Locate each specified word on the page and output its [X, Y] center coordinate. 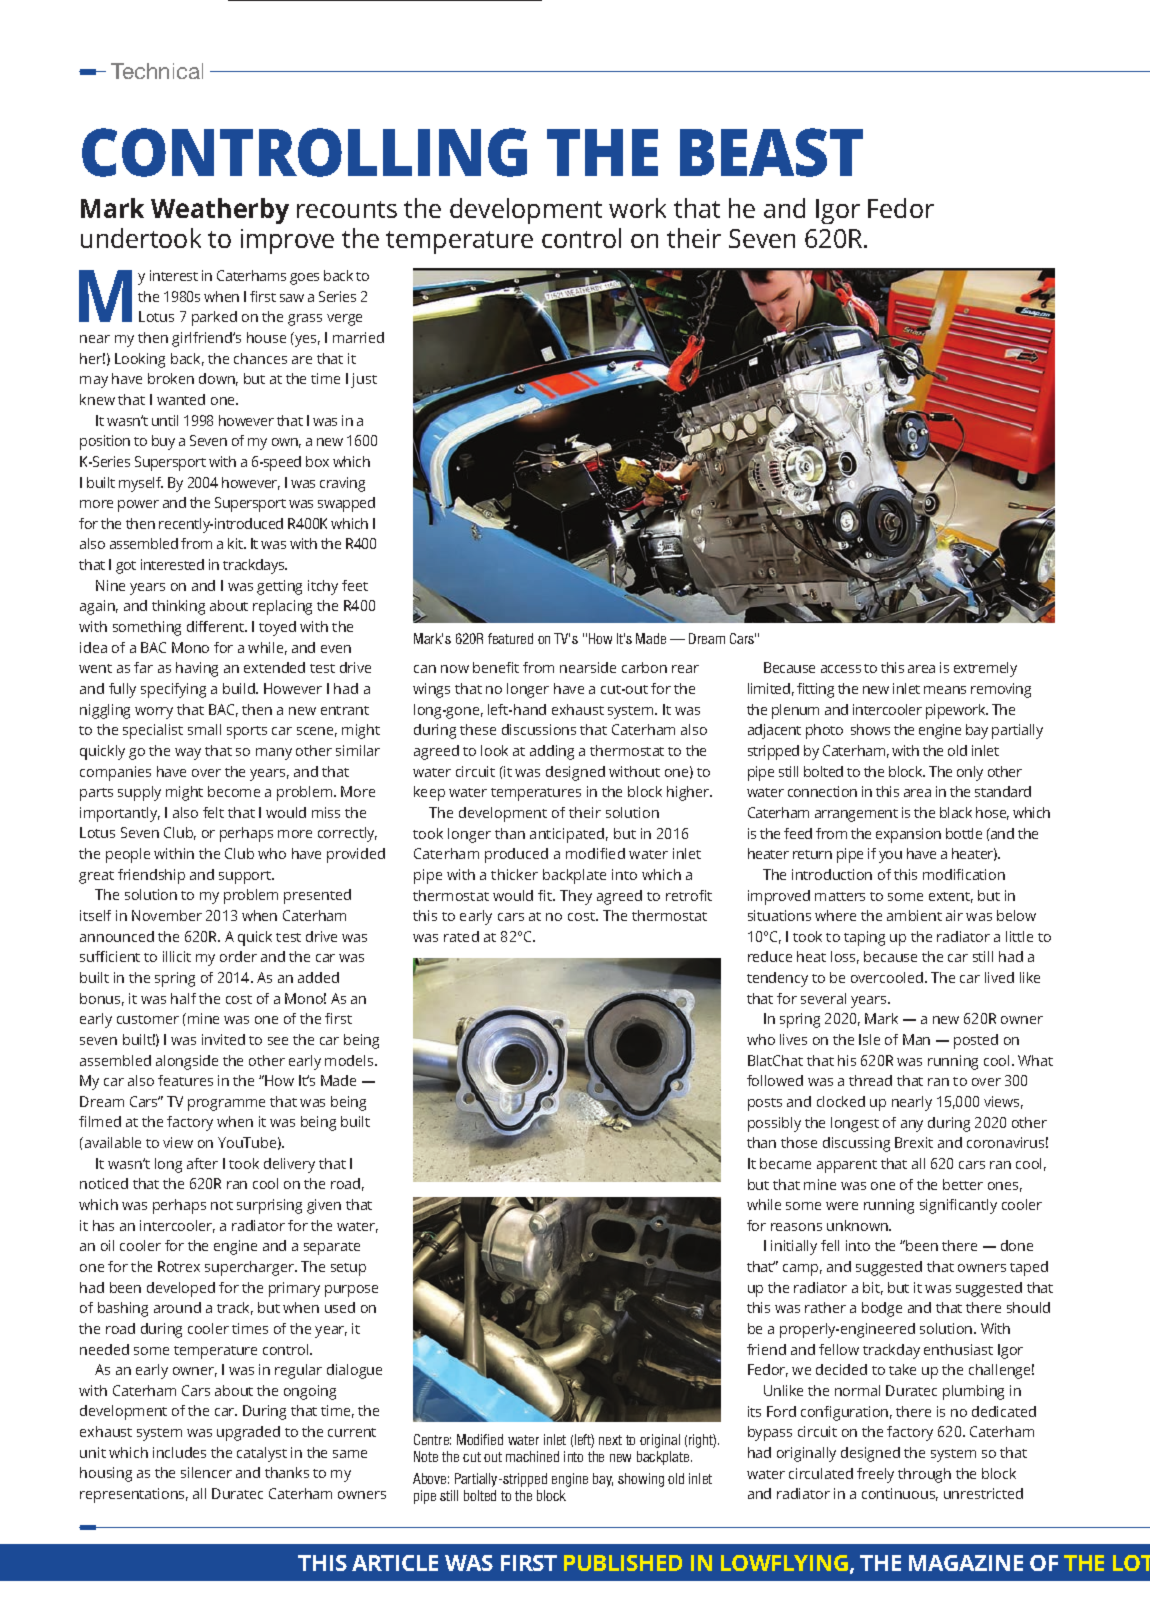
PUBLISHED [623, 1563]
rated [461, 936]
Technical [157, 71]
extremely [985, 669]
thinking [178, 607]
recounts [347, 209]
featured [510, 638]
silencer [206, 1472]
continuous [900, 1494]
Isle [869, 1039]
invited [223, 1039]
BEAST [771, 152]
